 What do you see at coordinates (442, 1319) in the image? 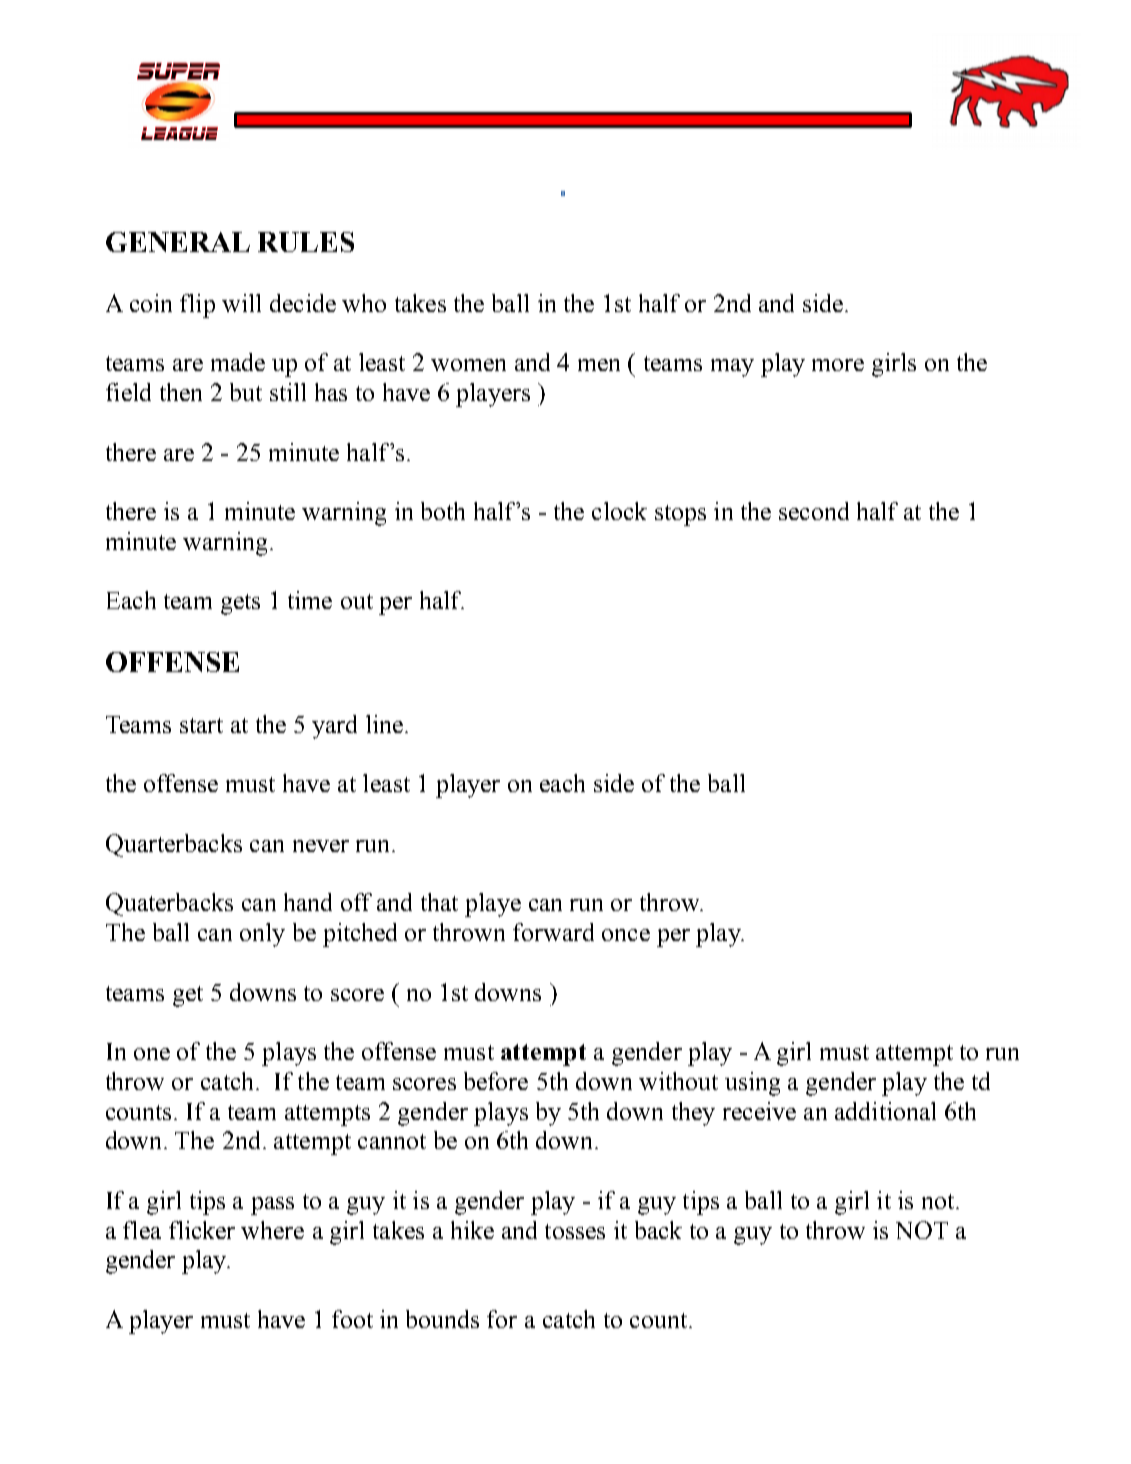
I see `bounds` at bounding box center [442, 1319].
